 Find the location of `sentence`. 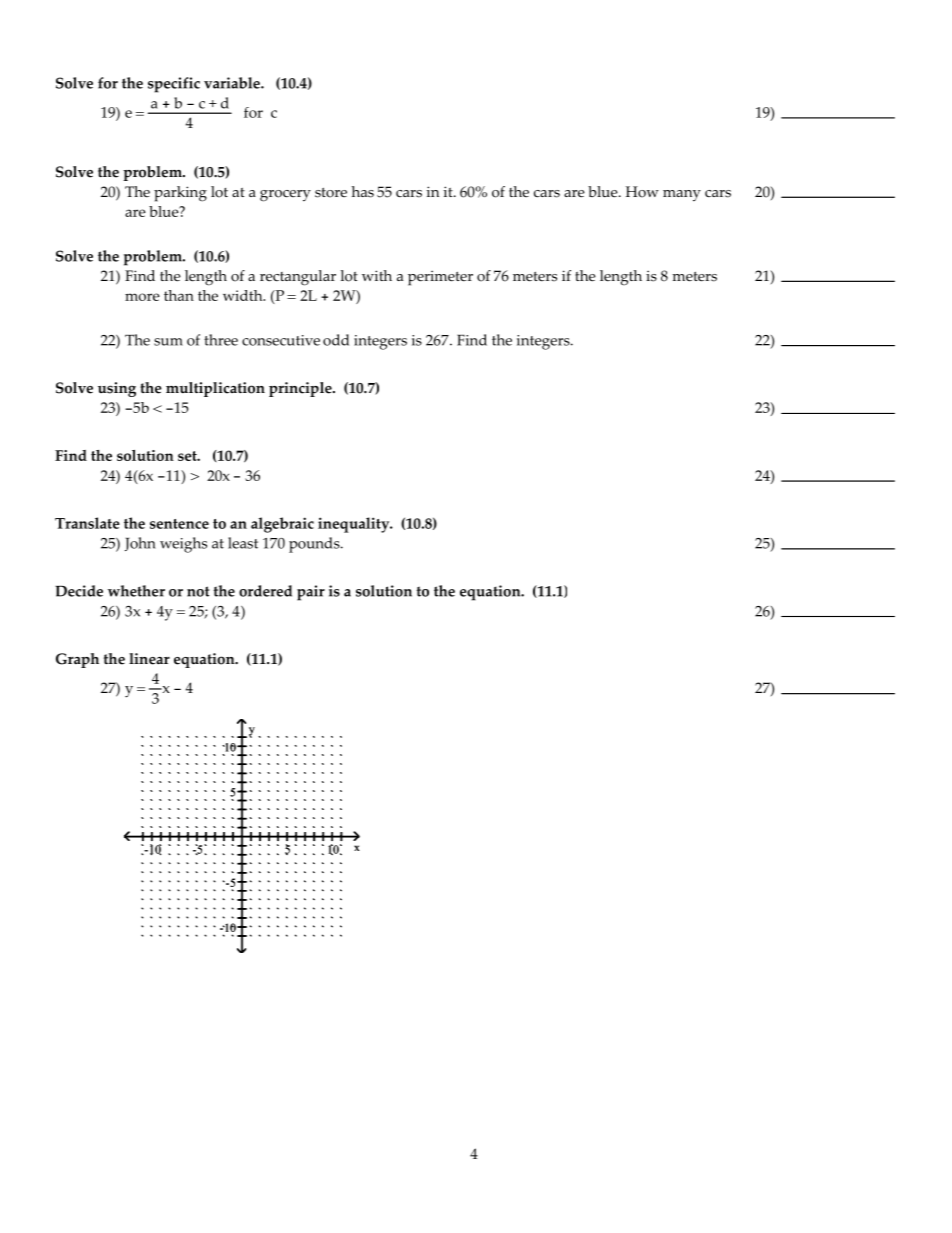

sentence is located at coordinates (179, 524).
